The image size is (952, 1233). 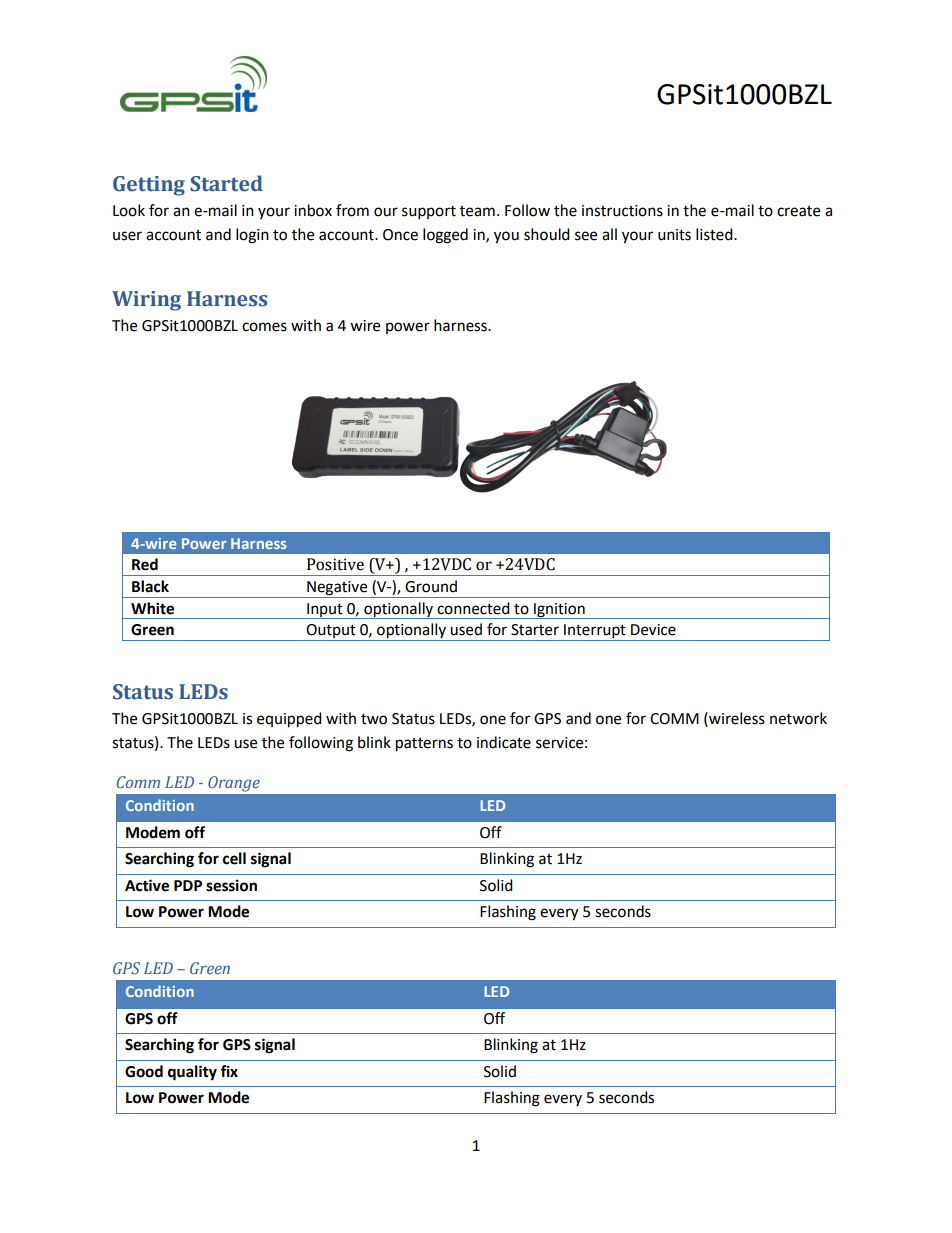 I want to click on fix, so click(x=229, y=1071).
